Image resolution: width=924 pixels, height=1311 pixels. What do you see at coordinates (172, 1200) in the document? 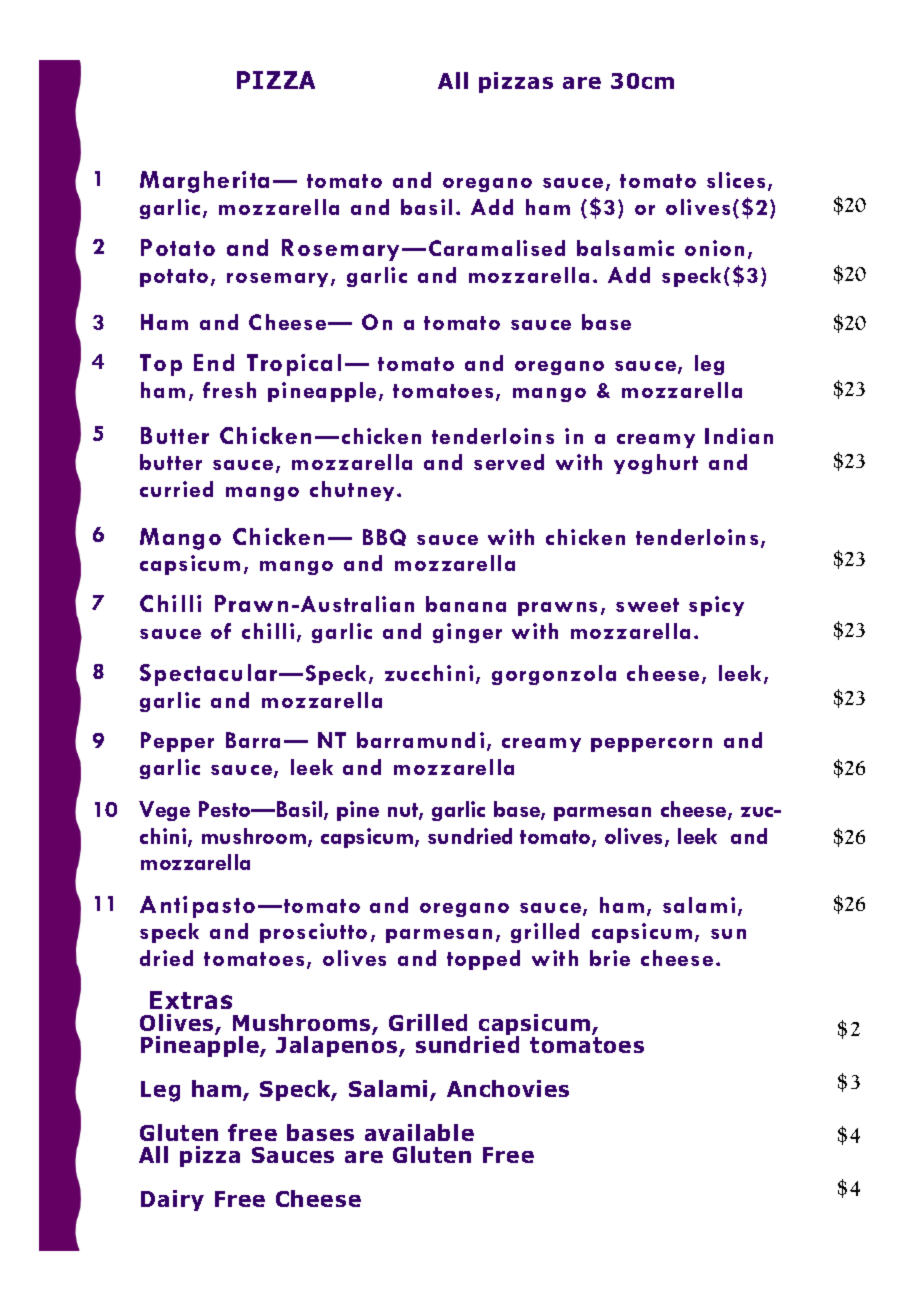
I see `Dairy` at bounding box center [172, 1200].
